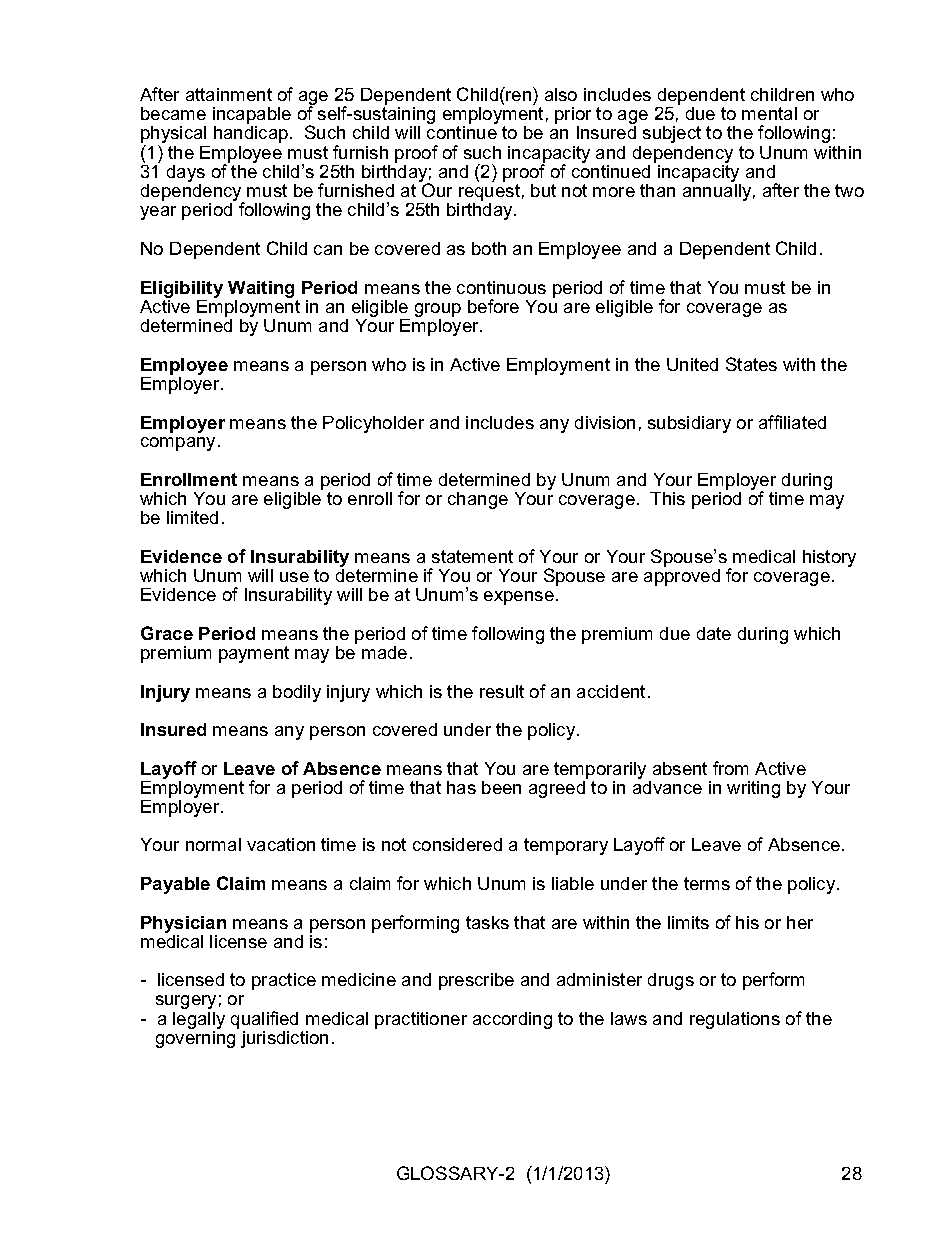 The width and height of the image is (952, 1233). What do you see at coordinates (769, 113) in the image?
I see `mental` at bounding box center [769, 113].
